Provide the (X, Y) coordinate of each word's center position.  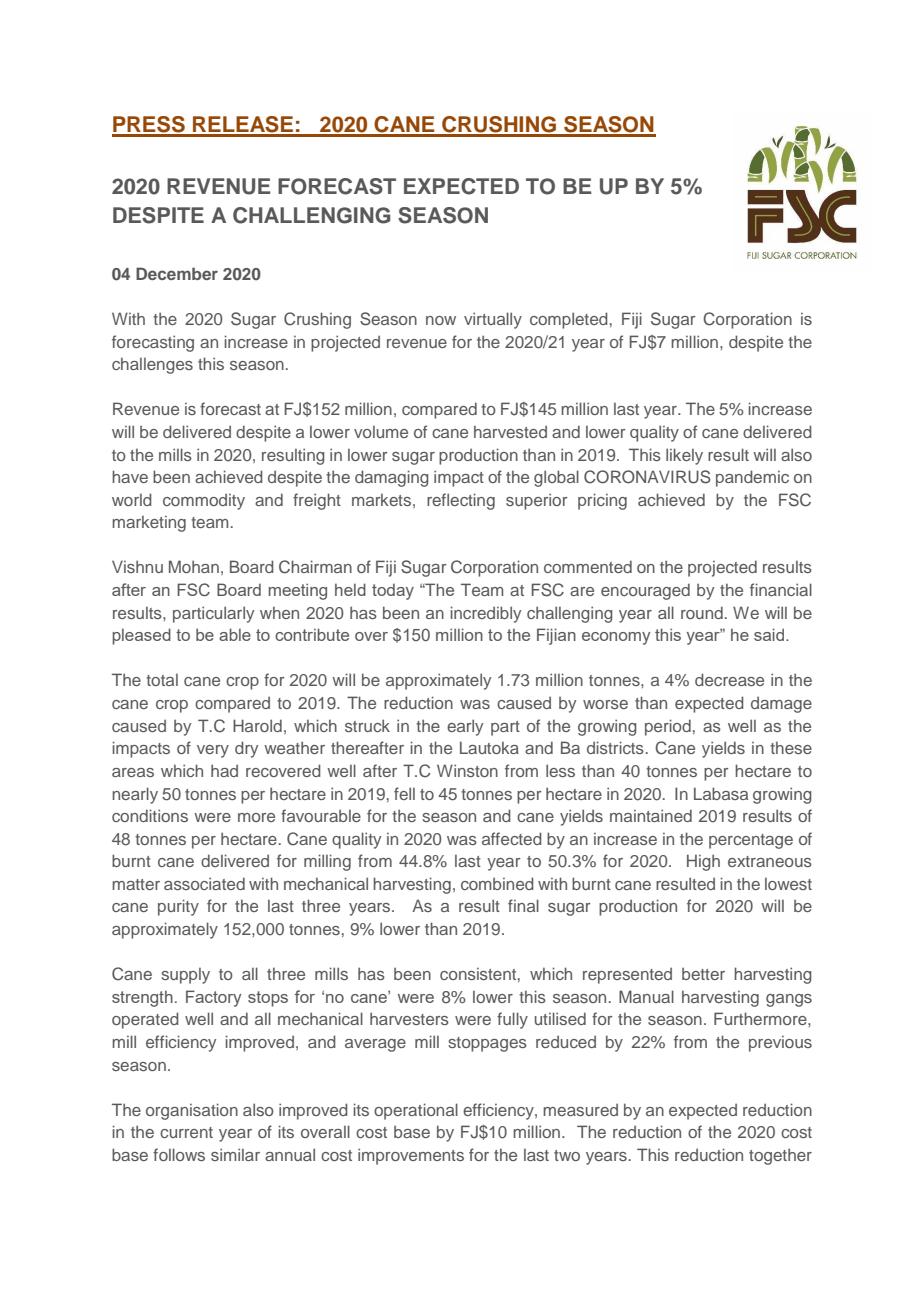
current (186, 1132)
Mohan (194, 566)
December (177, 273)
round (702, 612)
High (703, 862)
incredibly (486, 614)
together (780, 1156)
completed (569, 320)
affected (512, 838)
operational (416, 1111)
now (441, 320)
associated (204, 883)
